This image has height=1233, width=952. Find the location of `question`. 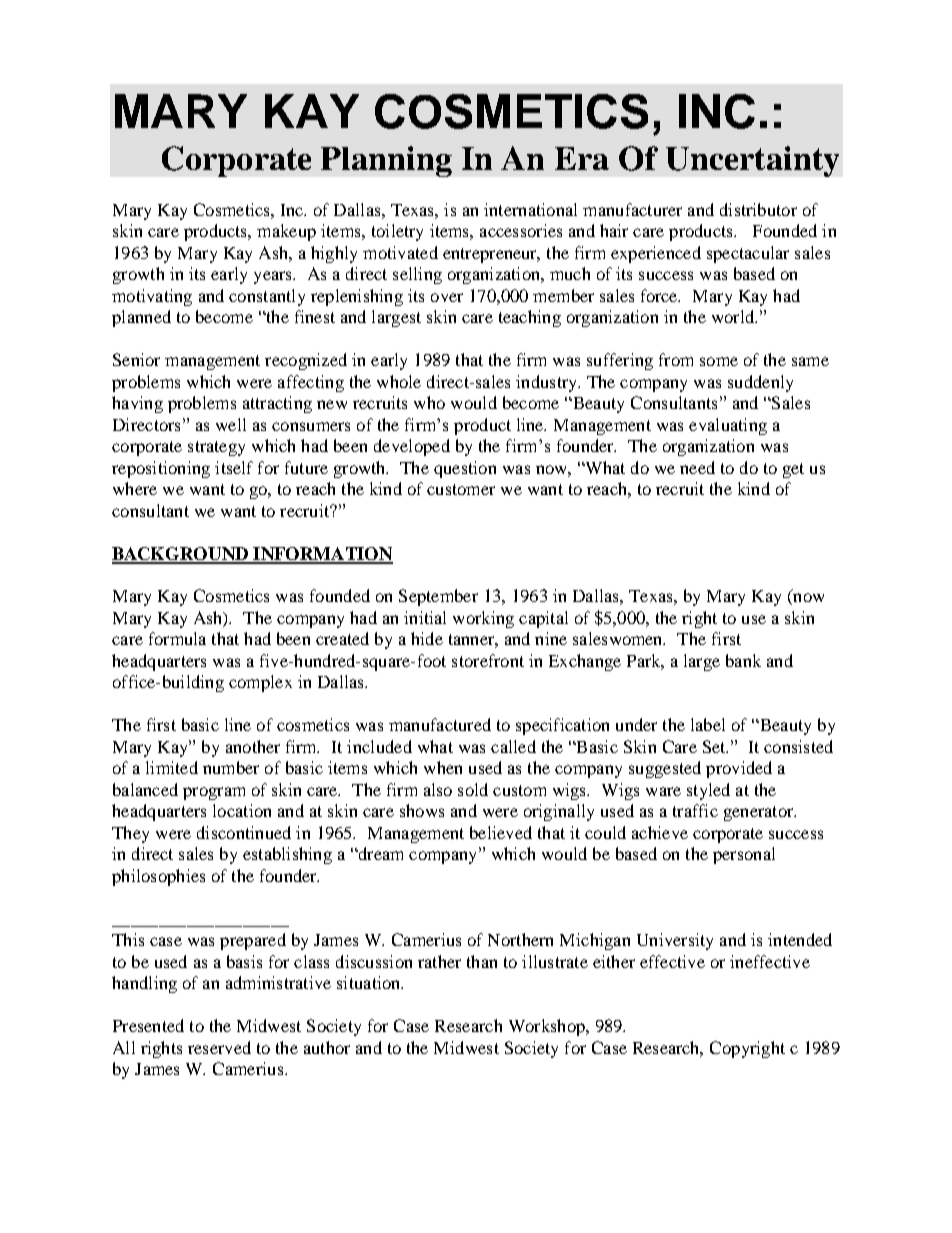

question is located at coordinates (465, 469).
